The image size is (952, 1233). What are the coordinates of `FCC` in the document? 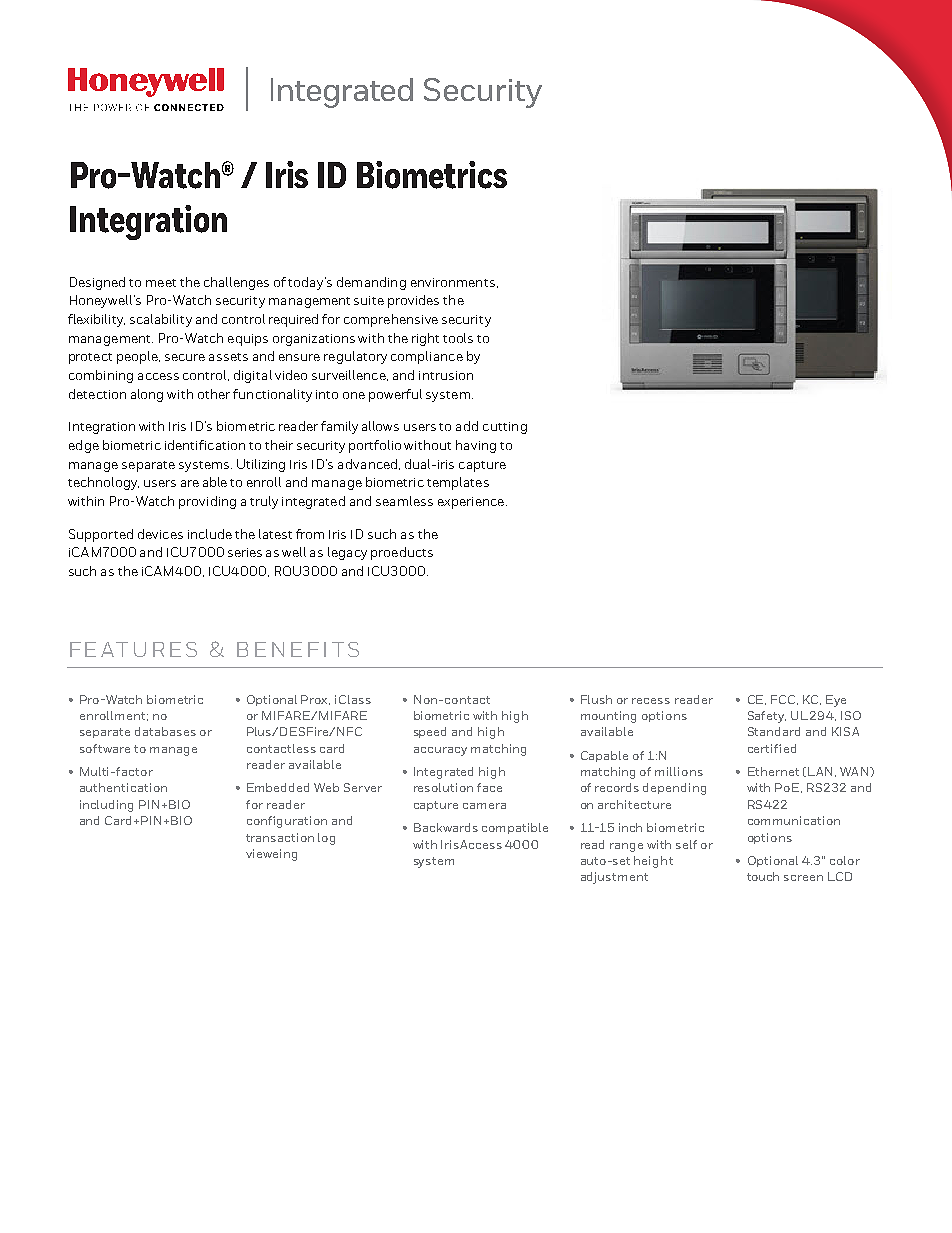 It's located at (784, 700).
